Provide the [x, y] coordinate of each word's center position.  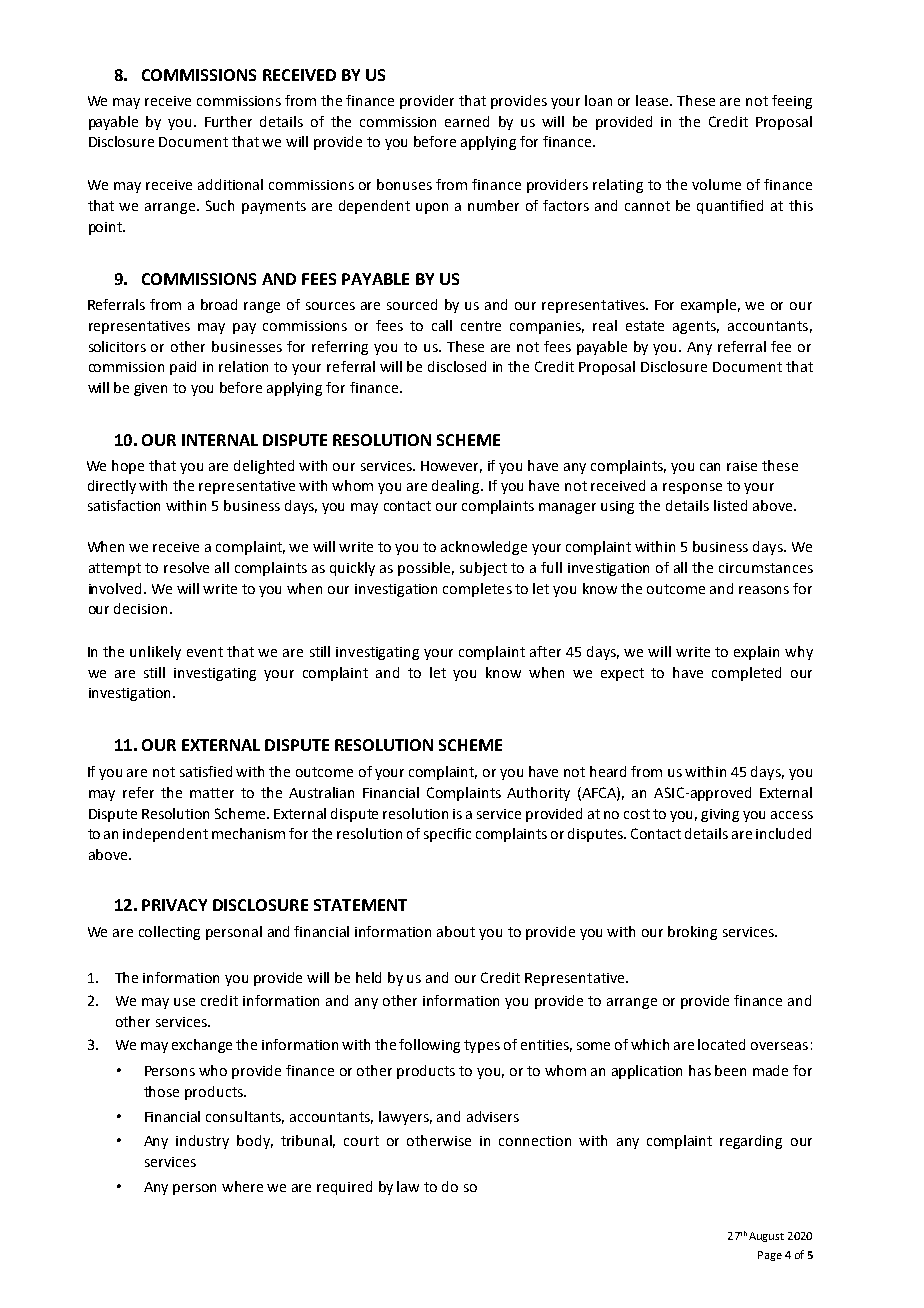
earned [467, 121]
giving [720, 815]
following [429, 1046]
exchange [202, 1046]
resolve [186, 567]
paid [183, 368]
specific [447, 835]
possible [426, 569]
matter [212, 793]
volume [716, 184]
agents [696, 327]
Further [228, 121]
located [721, 1044]
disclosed [457, 366]
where [242, 1186]
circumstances [766, 568]
